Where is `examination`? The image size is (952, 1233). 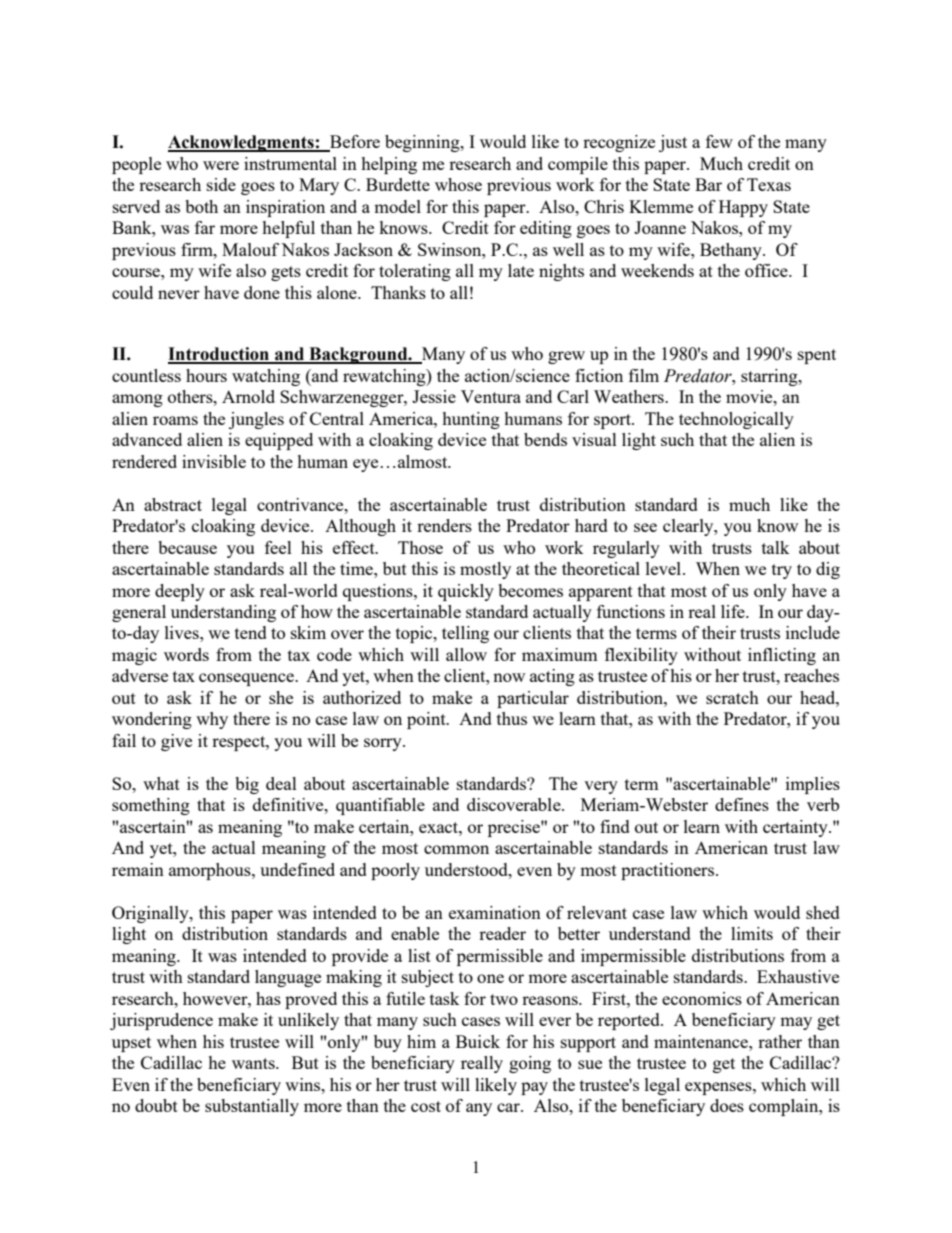
examination is located at coordinates (495, 912).
